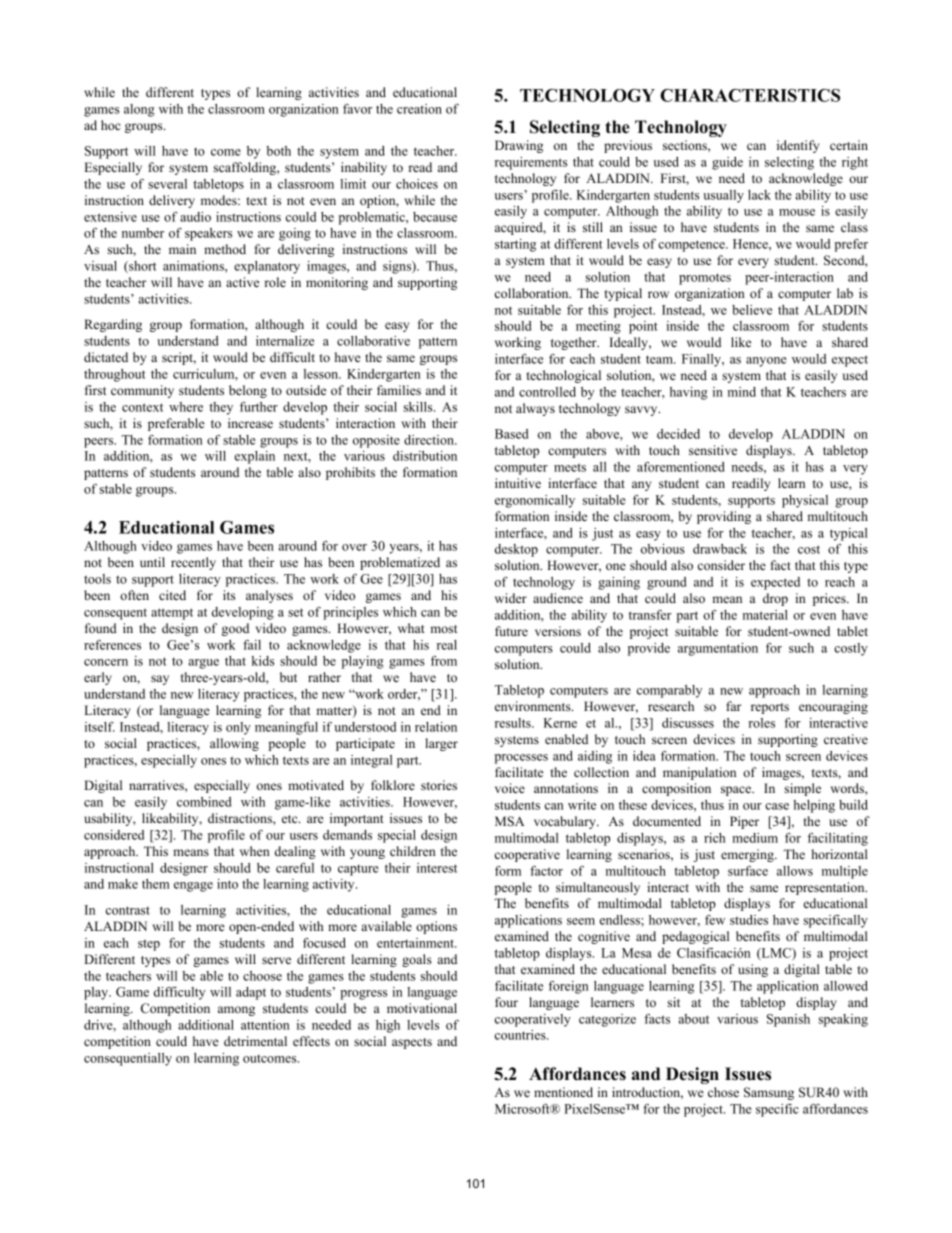 This screenshot has height=1233, width=952. I want to click on identify, so click(798, 146).
